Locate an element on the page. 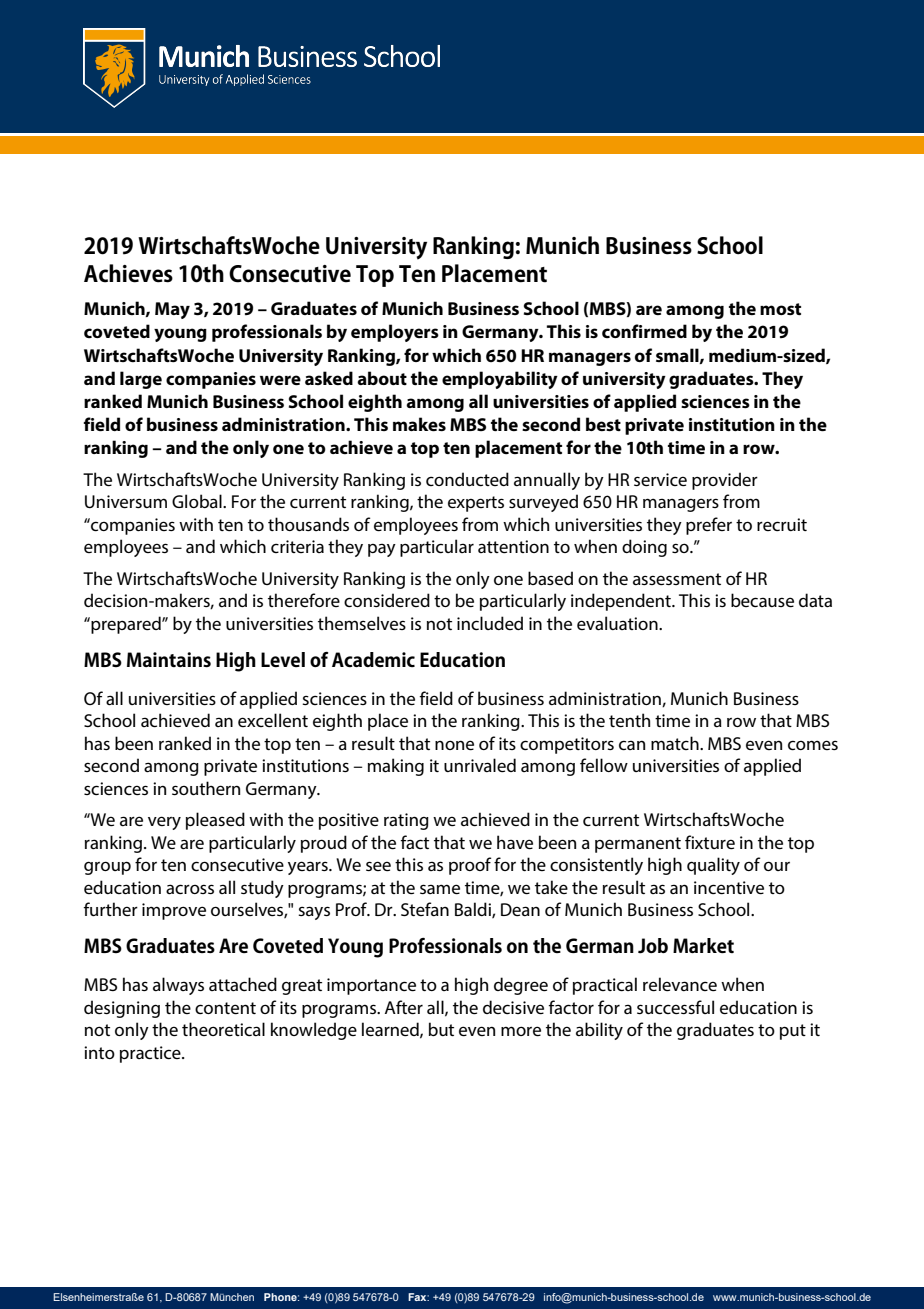 This page has width=924, height=1309. theoretical is located at coordinates (223, 1029).
